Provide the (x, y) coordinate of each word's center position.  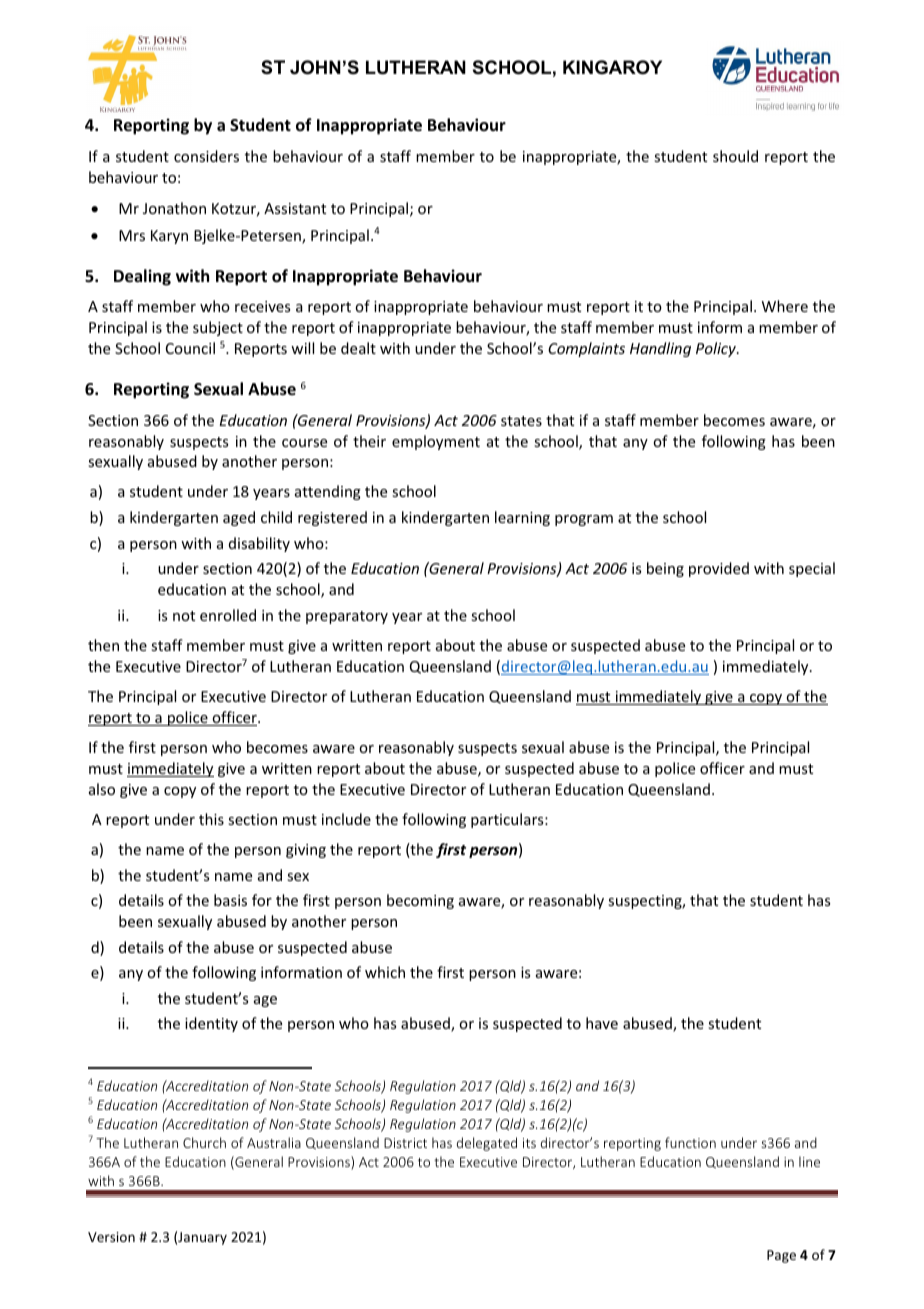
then (103, 645)
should (735, 156)
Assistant (295, 208)
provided (719, 569)
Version (111, 1237)
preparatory (347, 617)
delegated (487, 1144)
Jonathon (174, 208)
